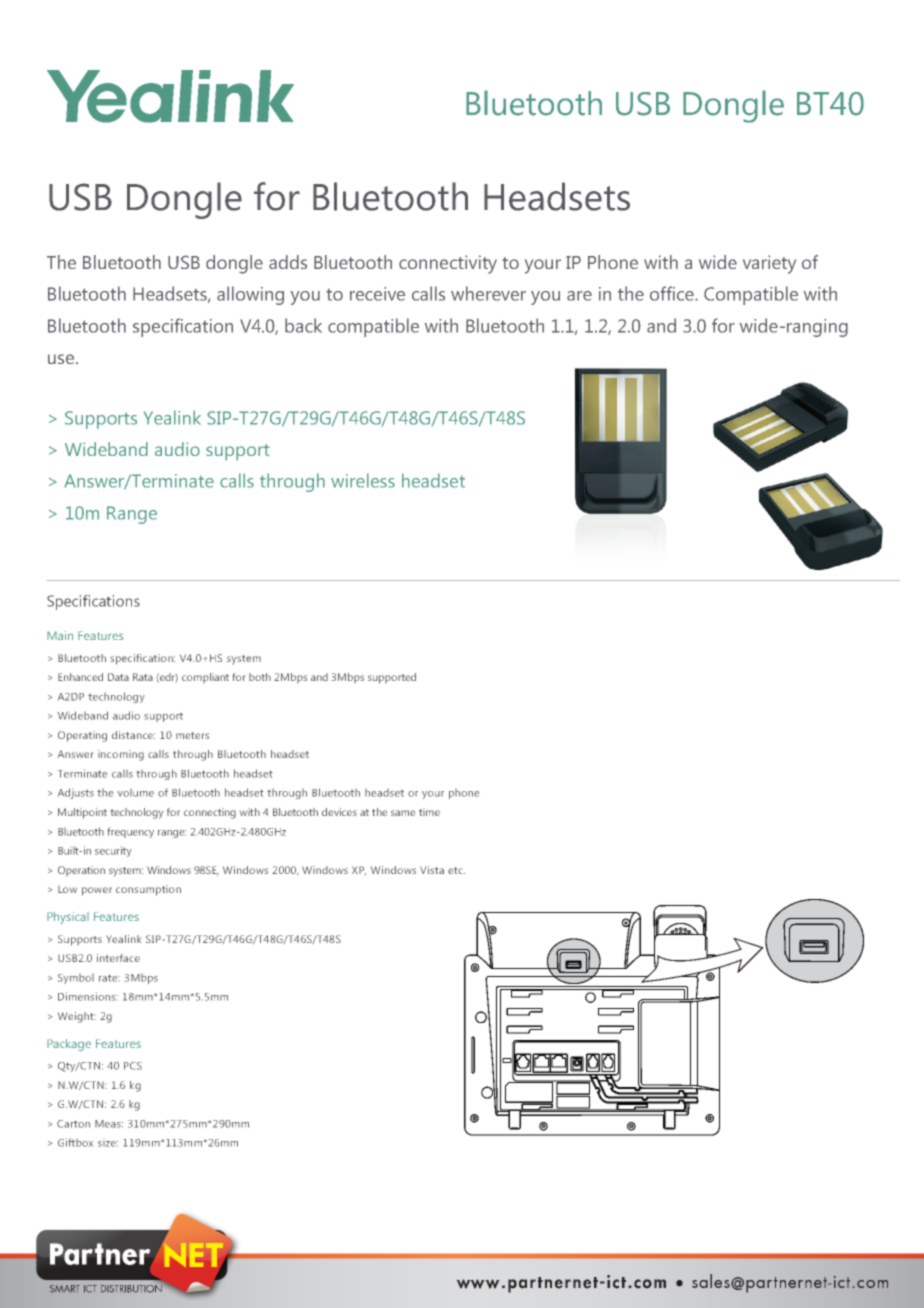 The height and width of the screenshot is (1308, 924). What do you see at coordinates (456, 870) in the screenshot?
I see `etc` at bounding box center [456, 870].
